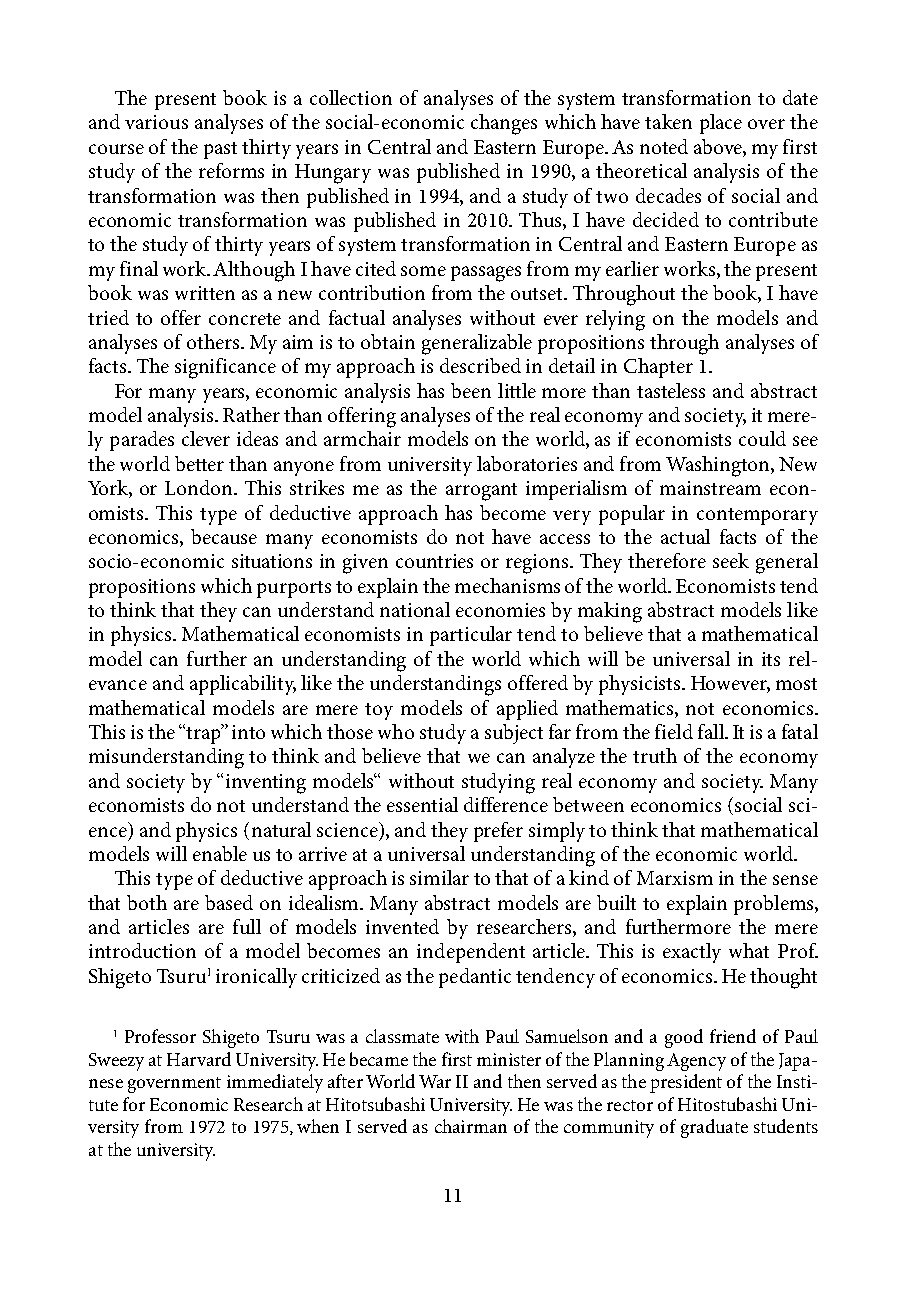  What do you see at coordinates (721, 124) in the document?
I see `place` at bounding box center [721, 124].
